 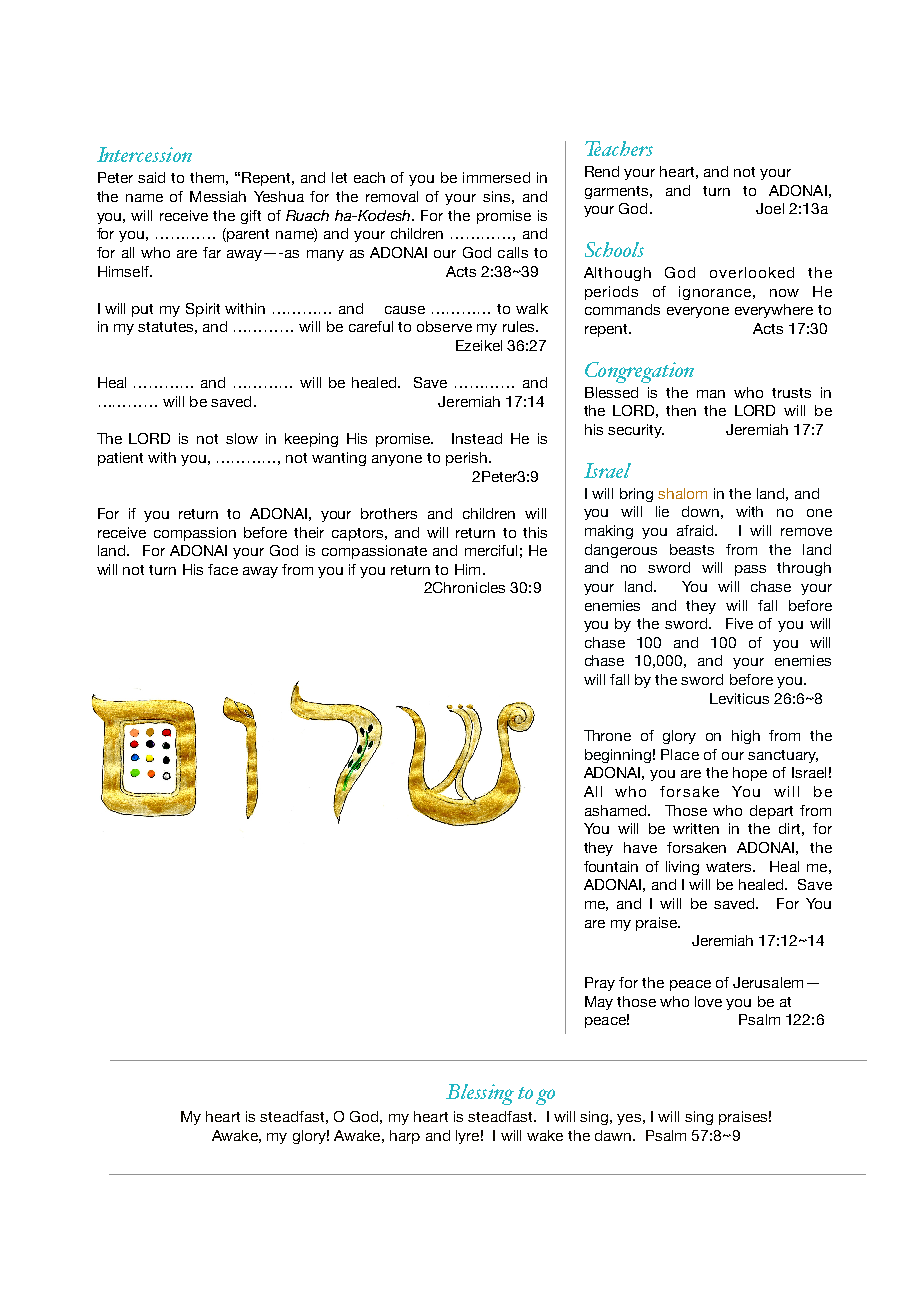 What do you see at coordinates (770, 208) in the screenshot?
I see `Joel` at bounding box center [770, 208].
